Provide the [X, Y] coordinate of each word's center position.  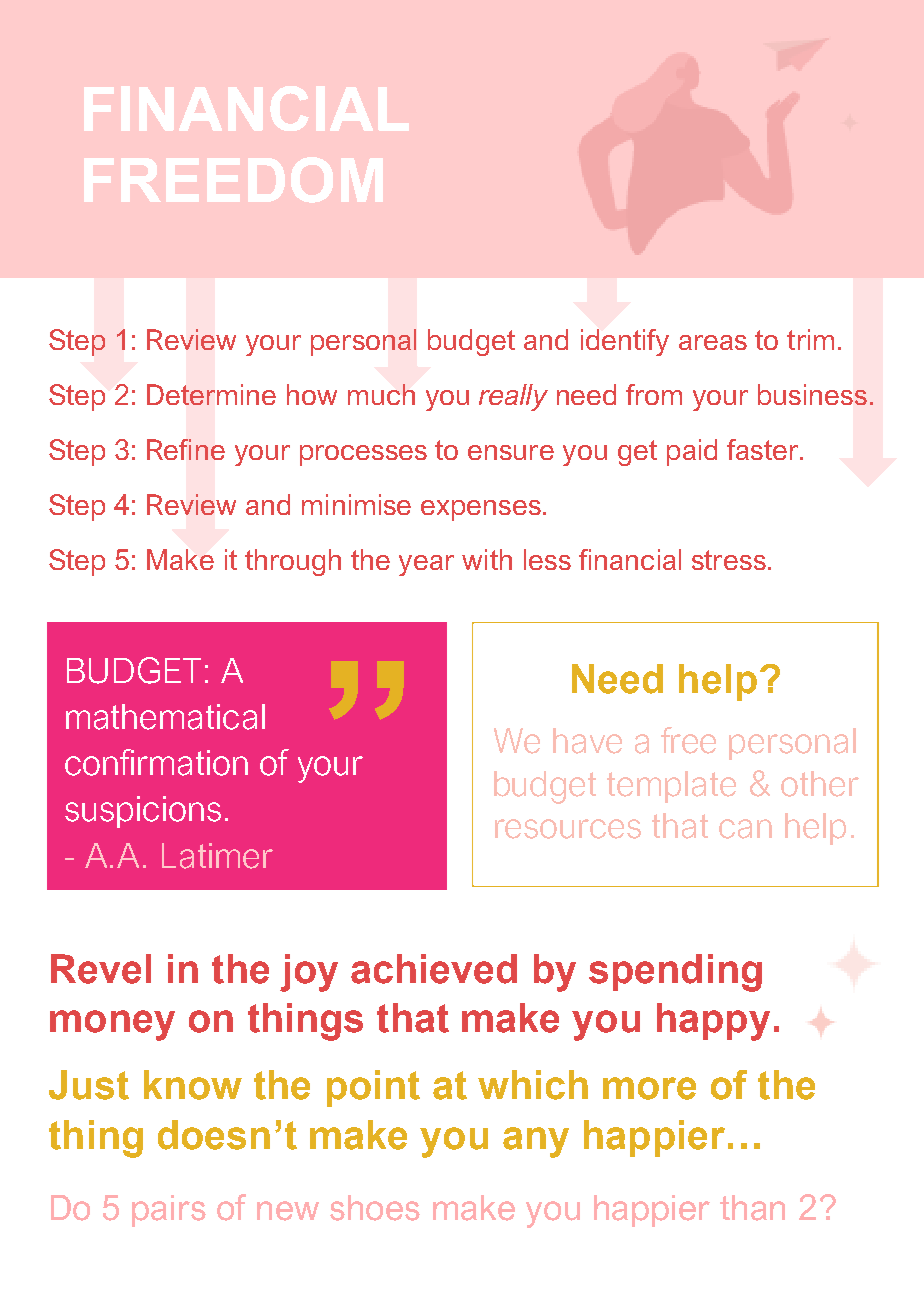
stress [729, 560]
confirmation [156, 762]
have [587, 741]
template [671, 787]
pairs [169, 1211]
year [426, 565]
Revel [101, 969]
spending [675, 973]
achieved [434, 969]
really [513, 397]
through [293, 562]
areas [713, 342]
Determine [211, 394]
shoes [375, 1208]
